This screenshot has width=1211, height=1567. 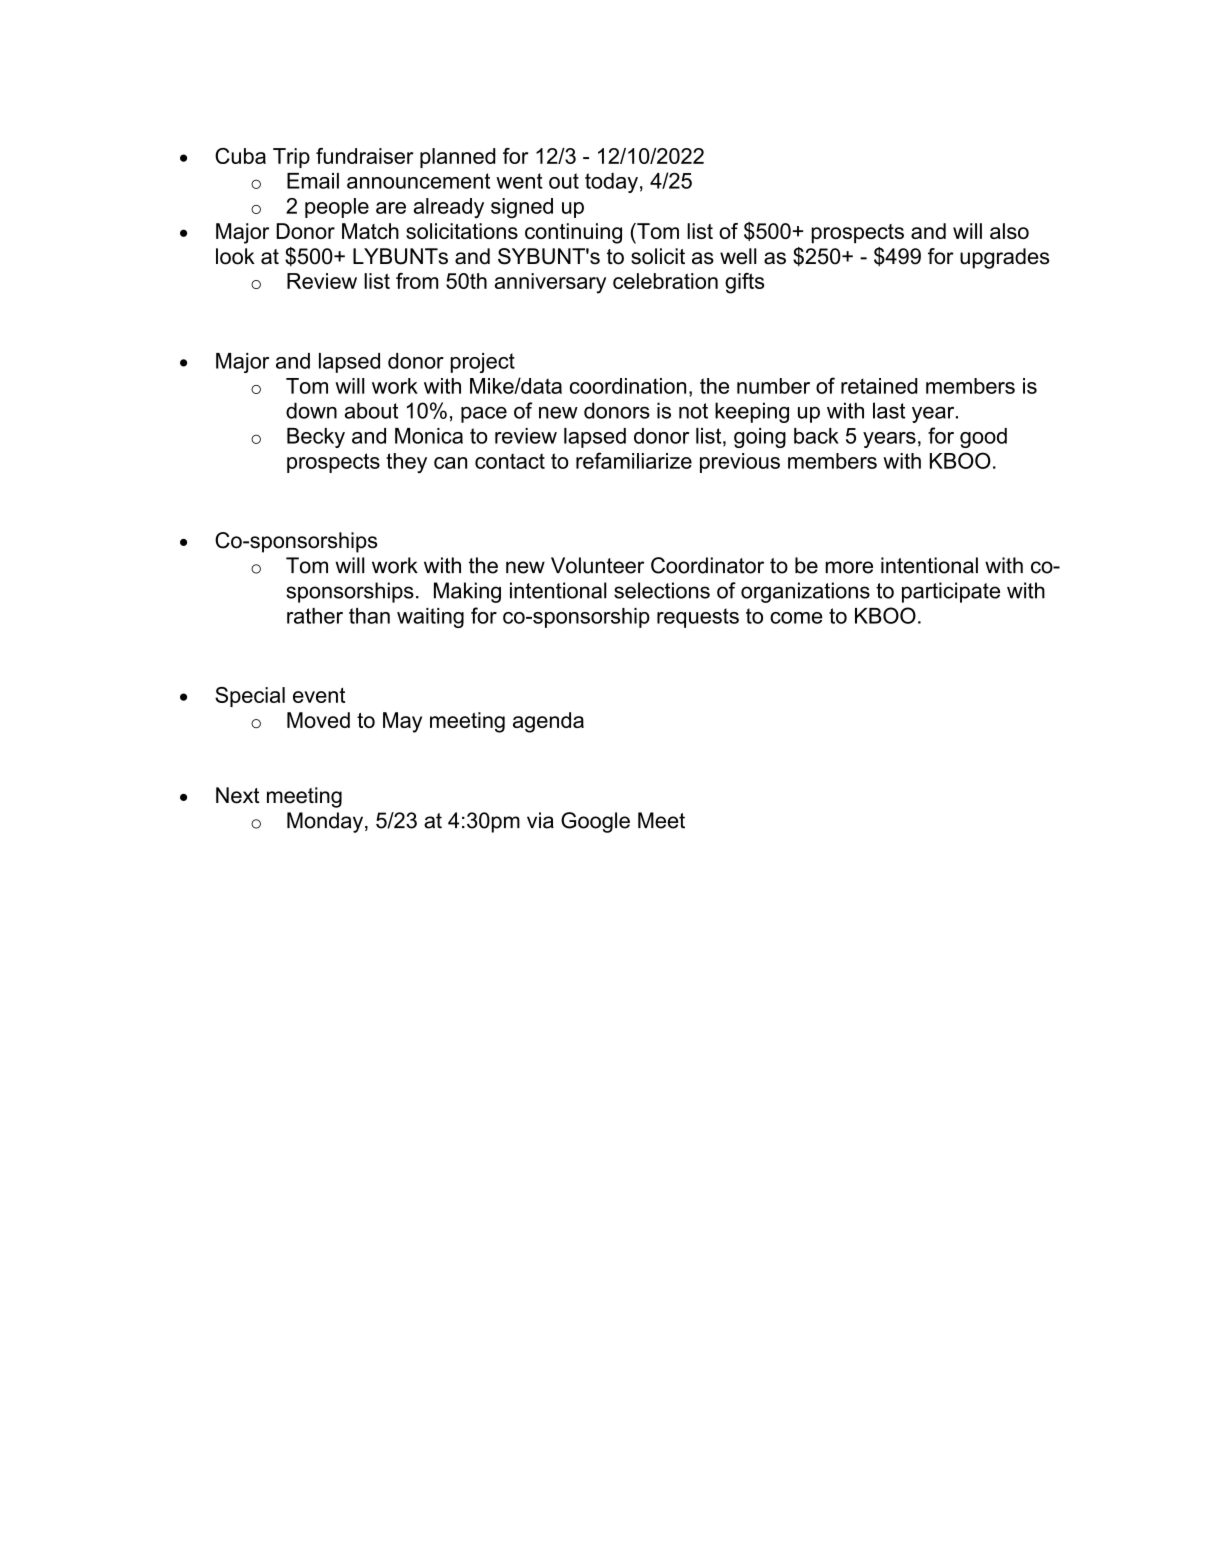 I want to click on requests, so click(x=698, y=618).
